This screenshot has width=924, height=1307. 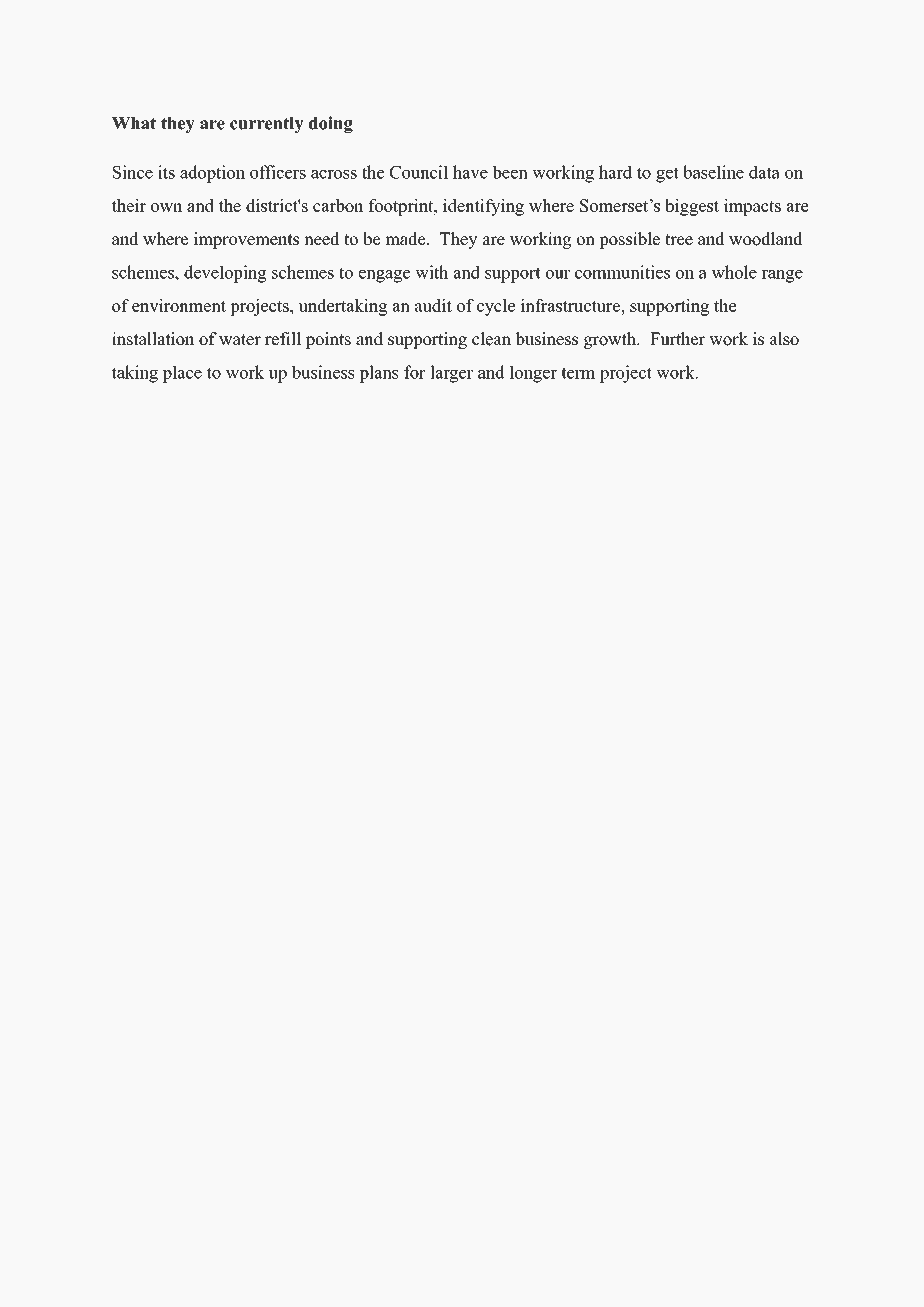 What do you see at coordinates (432, 272) in the screenshot?
I see `with` at bounding box center [432, 272].
